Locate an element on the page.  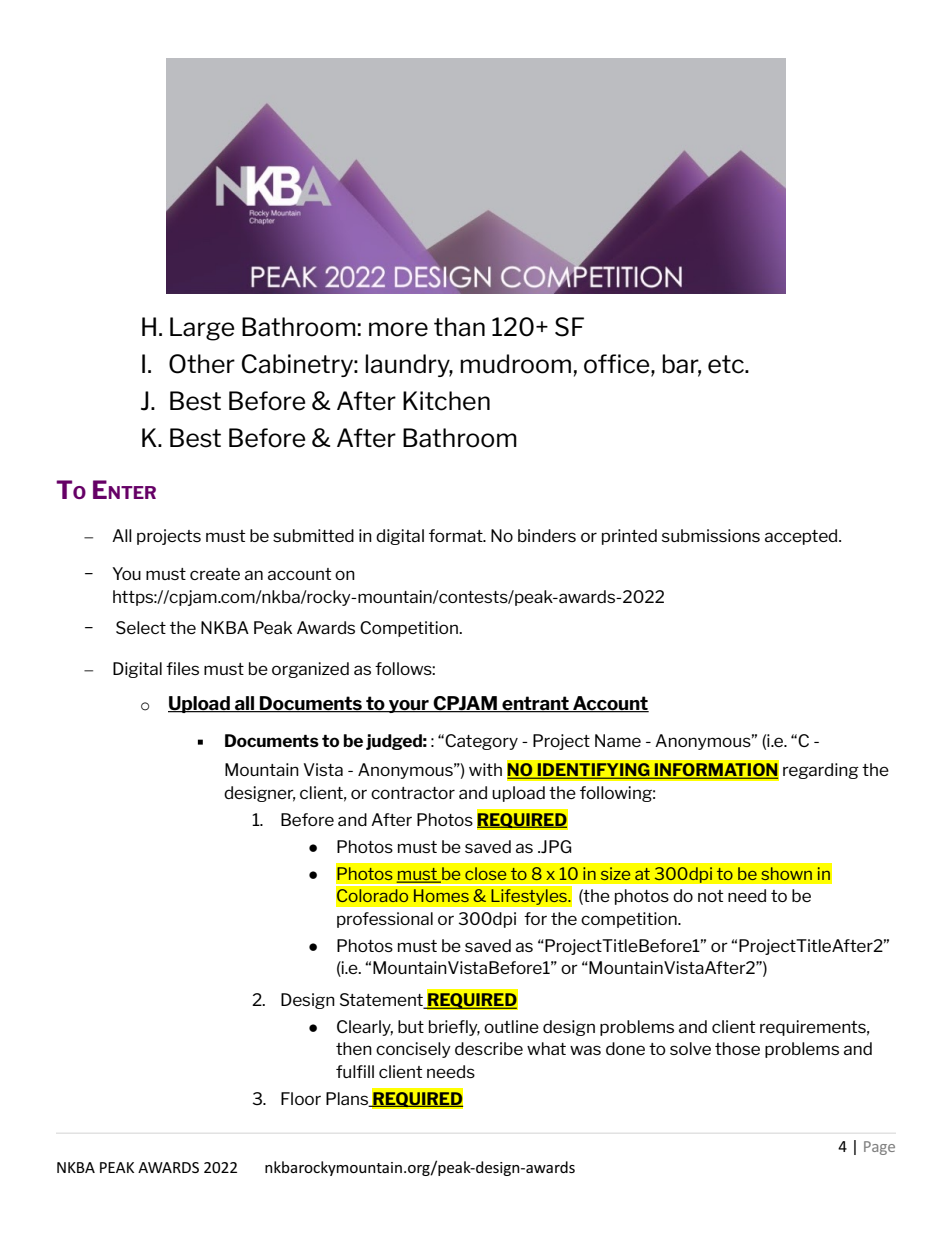
Other is located at coordinates (202, 364).
